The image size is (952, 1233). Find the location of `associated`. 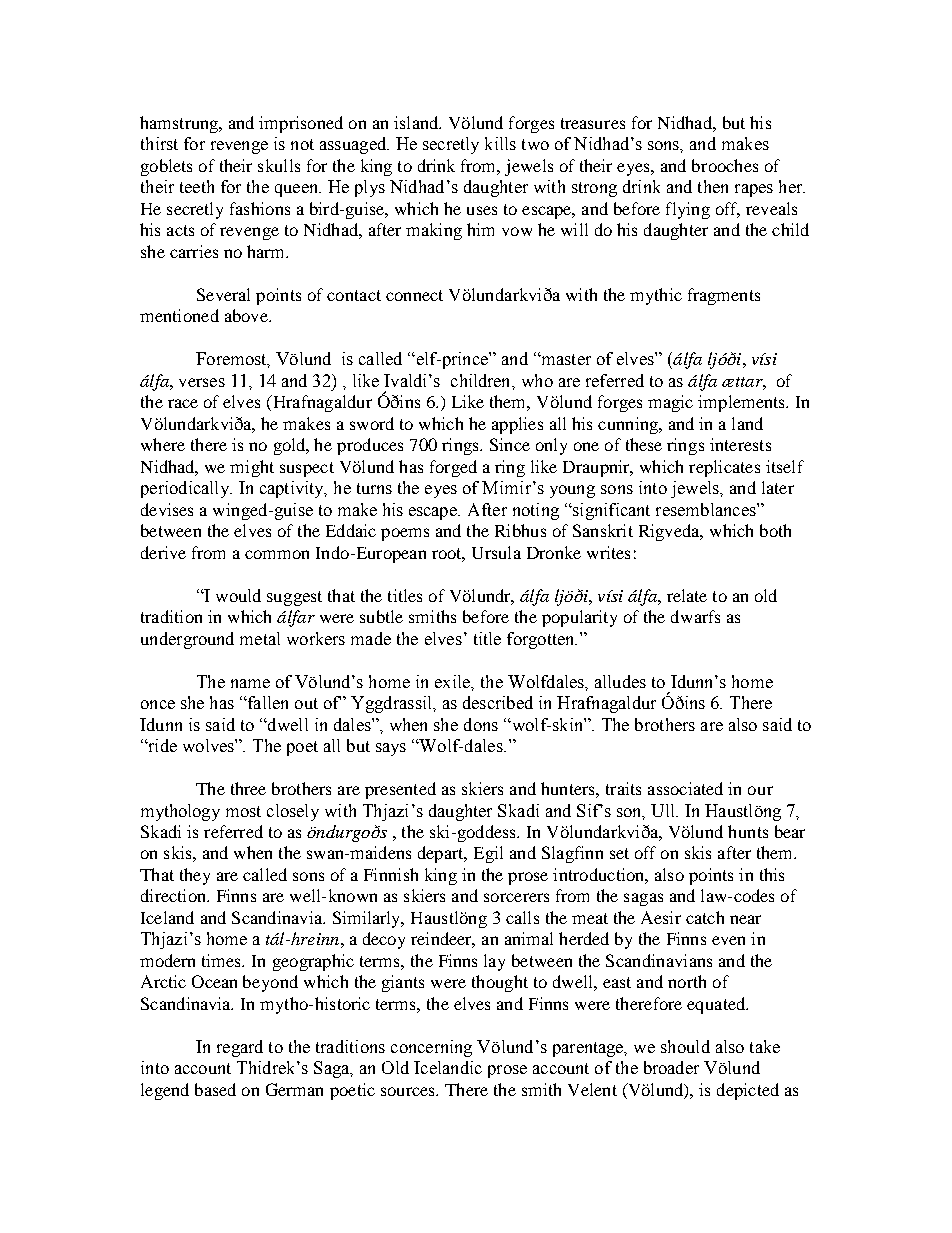

associated is located at coordinates (685, 788).
